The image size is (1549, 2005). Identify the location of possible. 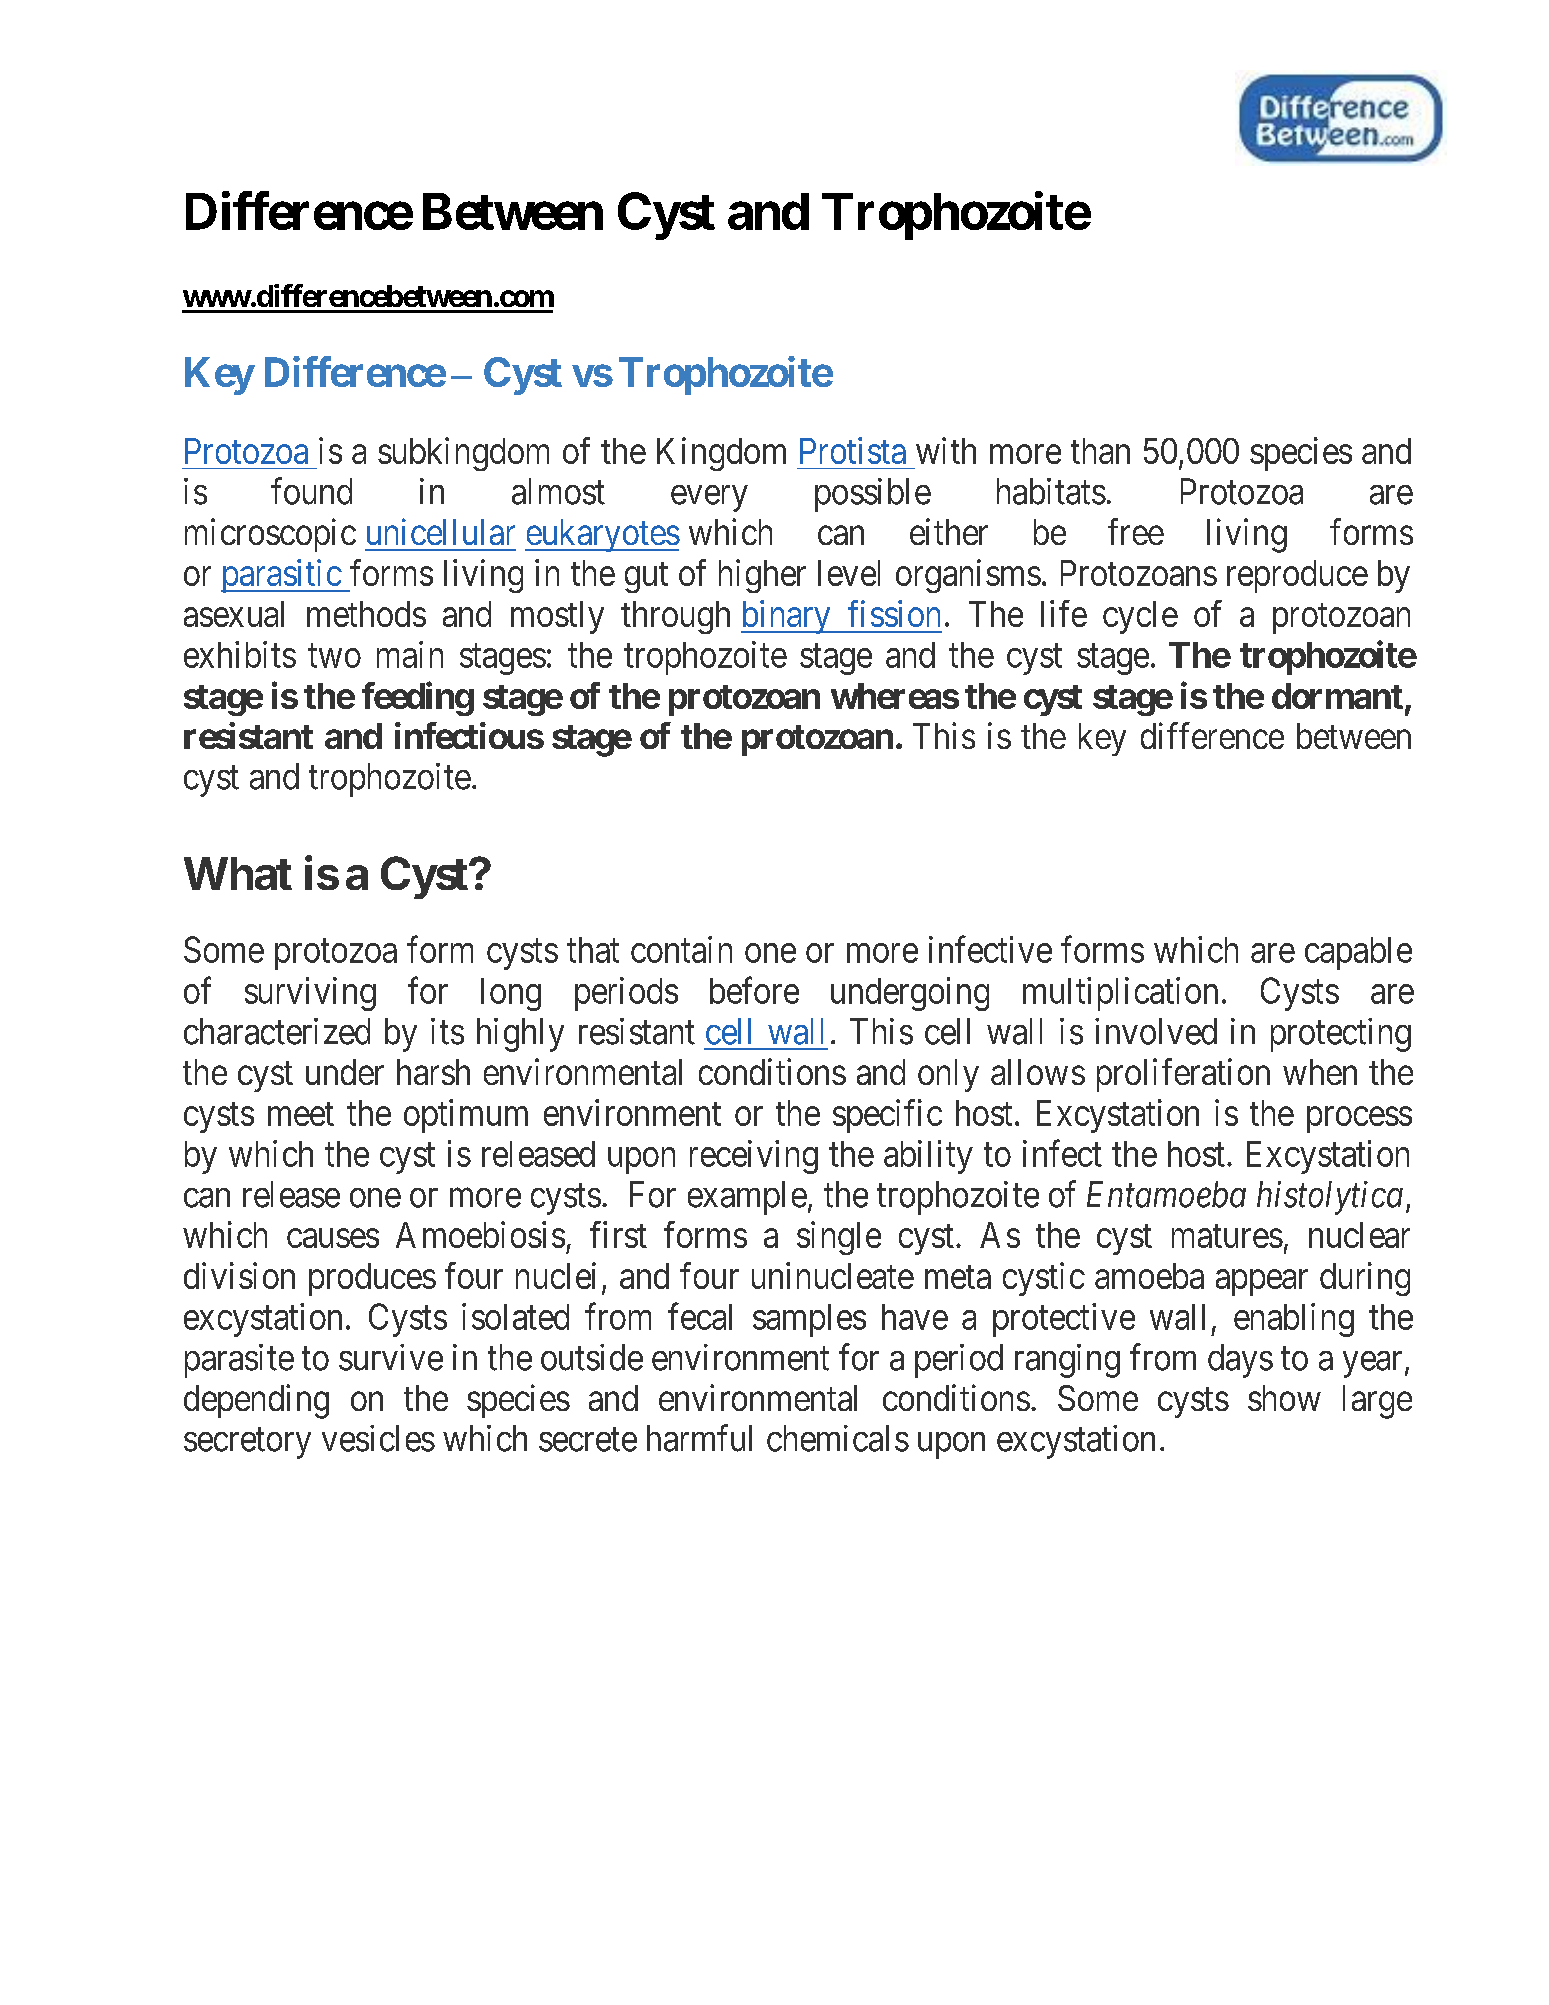
(873, 495).
